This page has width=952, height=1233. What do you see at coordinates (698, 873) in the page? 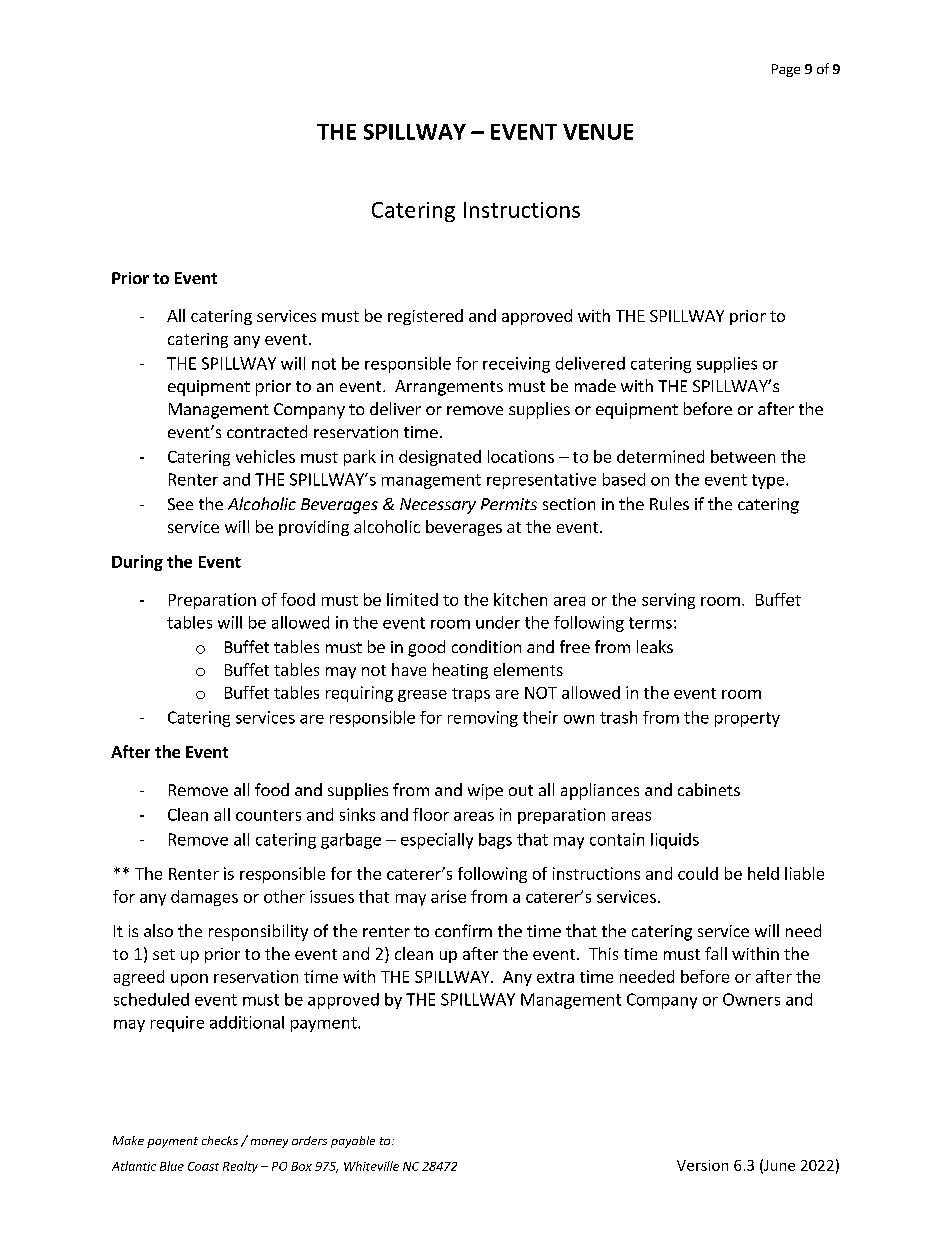
I see `could` at bounding box center [698, 873].
